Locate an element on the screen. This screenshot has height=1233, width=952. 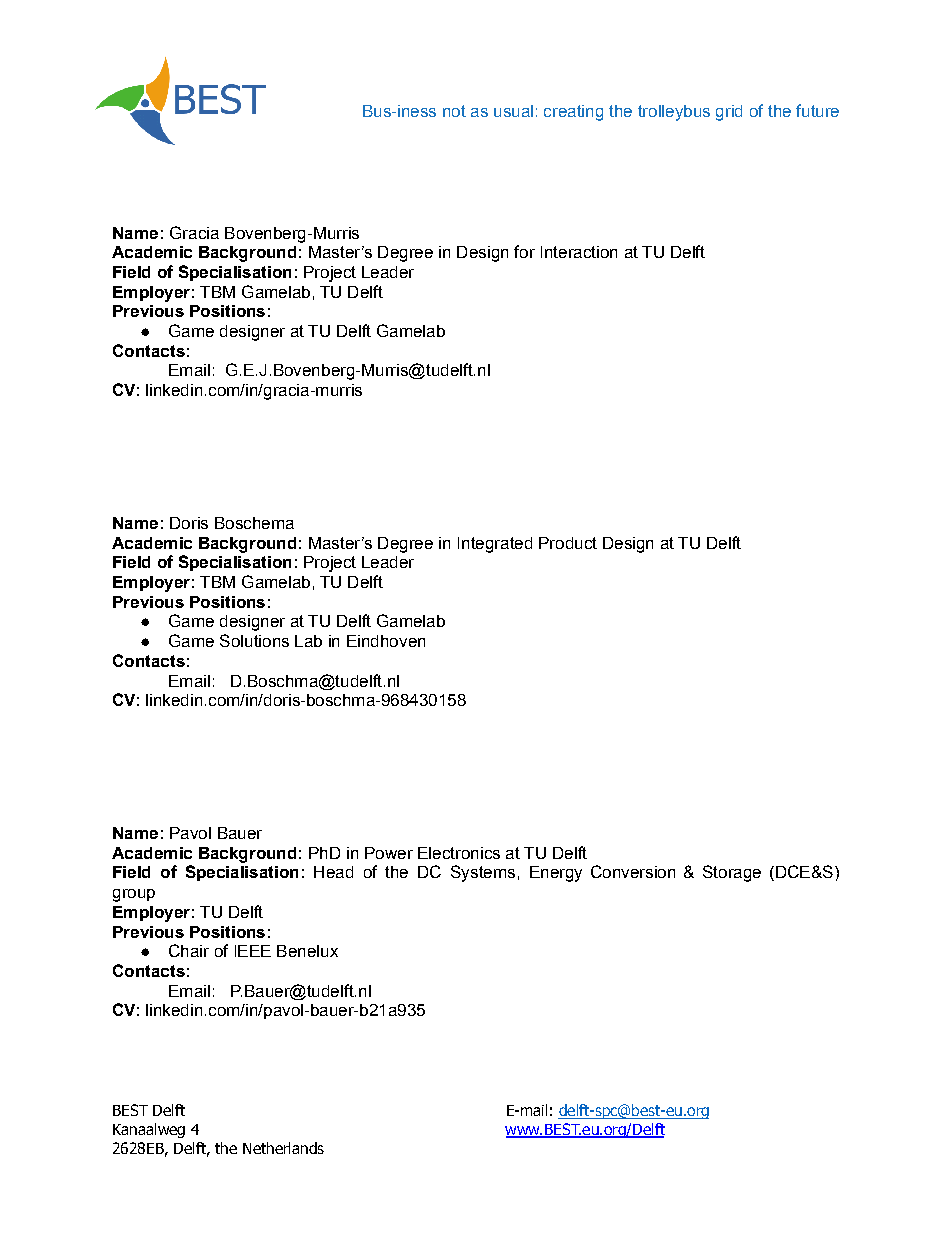
Netherlands is located at coordinates (283, 1148).
